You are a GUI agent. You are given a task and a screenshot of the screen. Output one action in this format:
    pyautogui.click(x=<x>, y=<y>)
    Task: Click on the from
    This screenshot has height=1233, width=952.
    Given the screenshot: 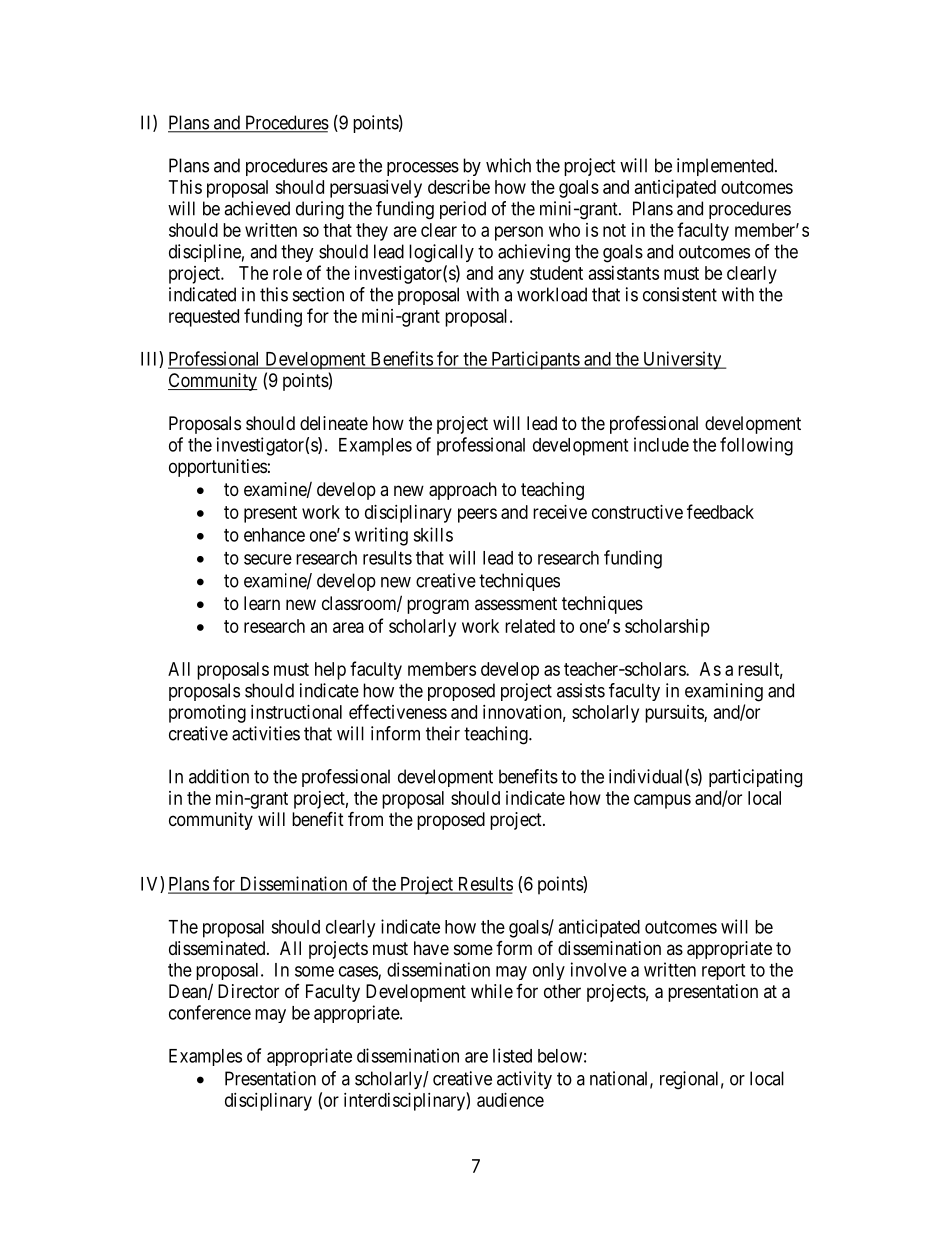 What is the action you would take?
    pyautogui.click(x=365, y=818)
